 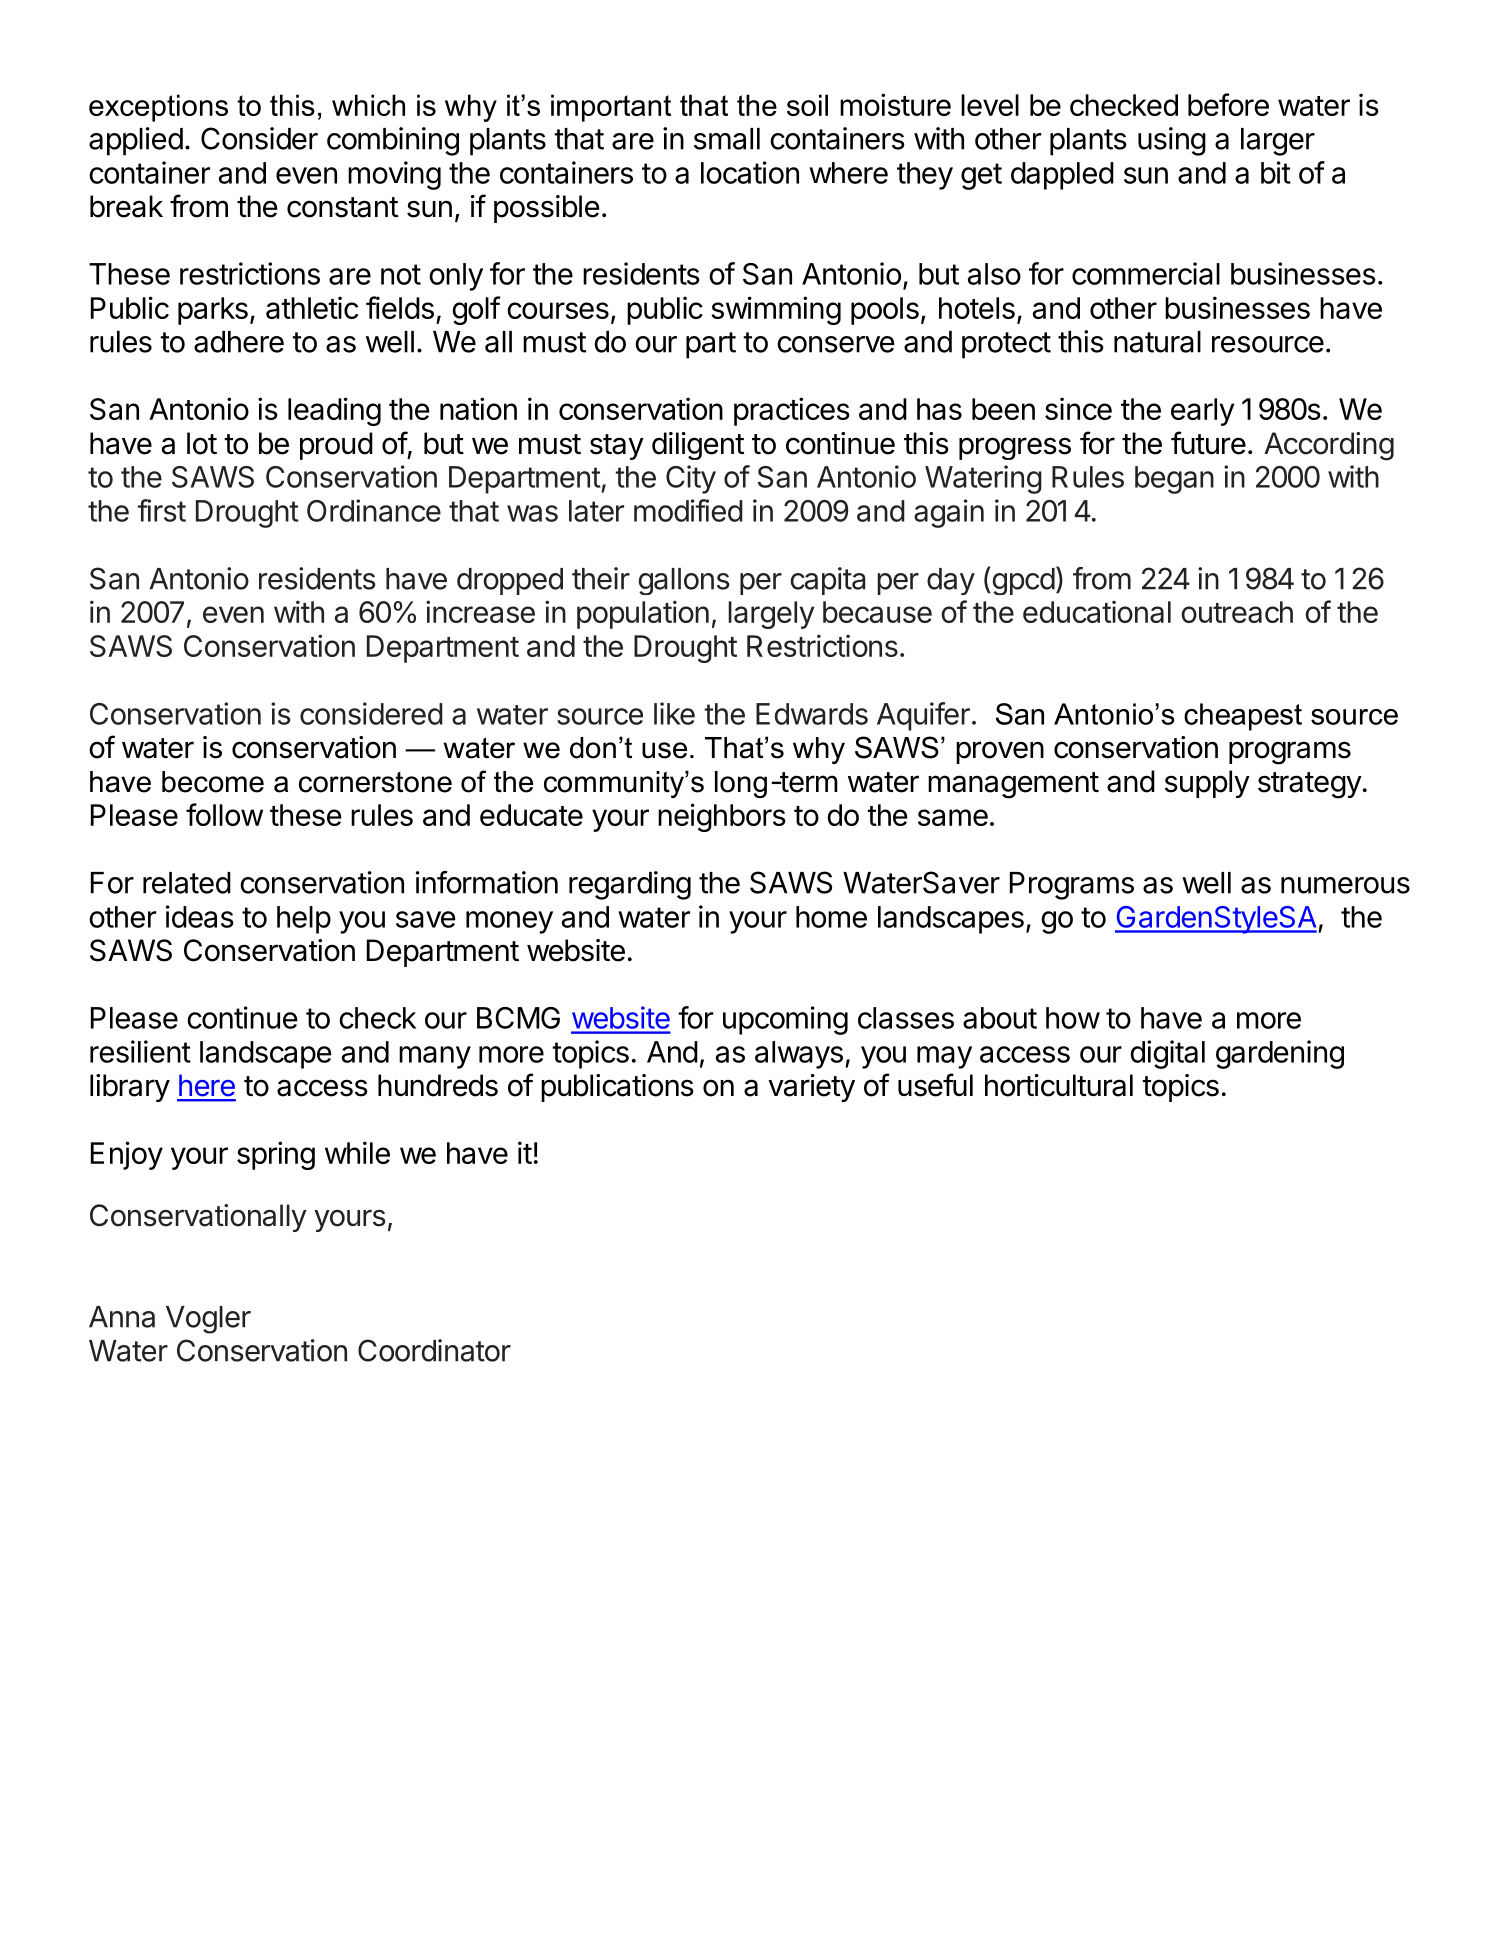 I want to click on small, so click(x=727, y=139).
